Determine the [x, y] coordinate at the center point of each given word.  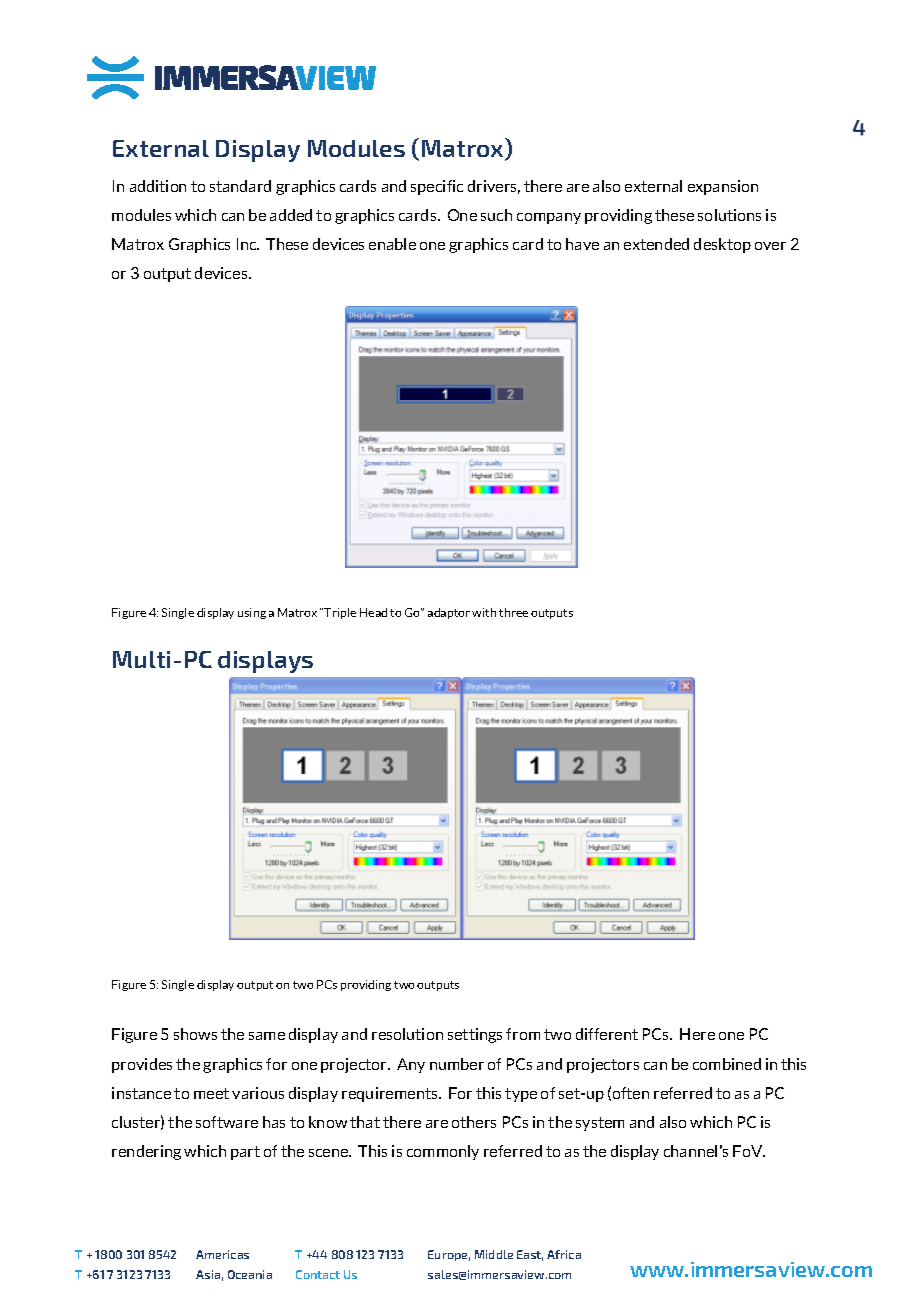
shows [195, 1034]
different [607, 1034]
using [252, 613]
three [513, 612]
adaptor [449, 613]
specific [437, 187]
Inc [248, 244]
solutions [729, 215]
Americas [222, 1254]
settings [475, 1035]
